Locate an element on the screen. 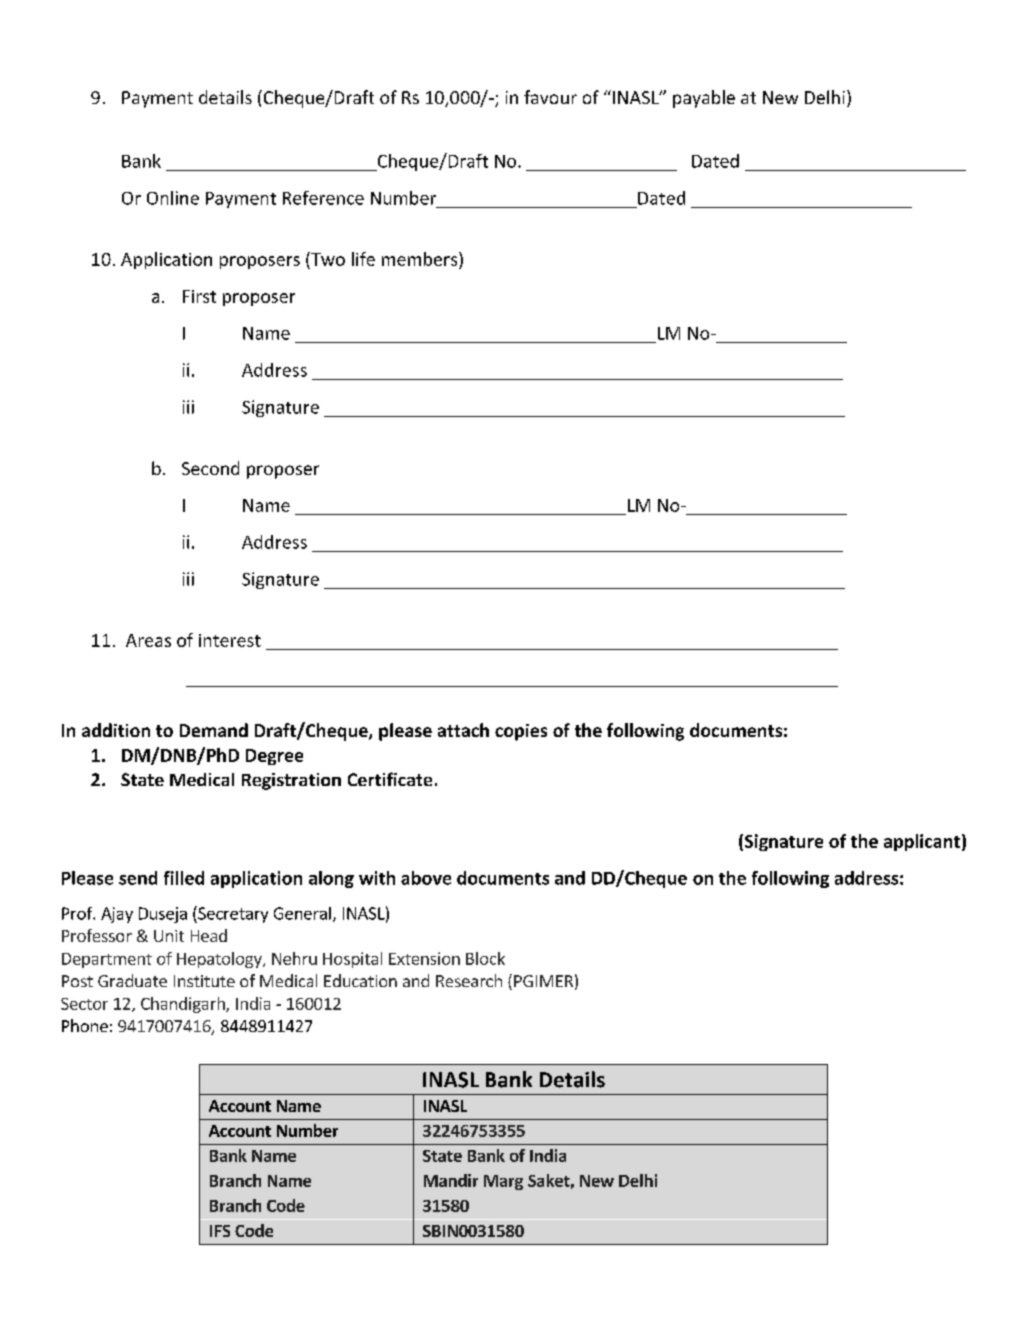 The image size is (1027, 1329). Certificate is located at coordinates (390, 779).
